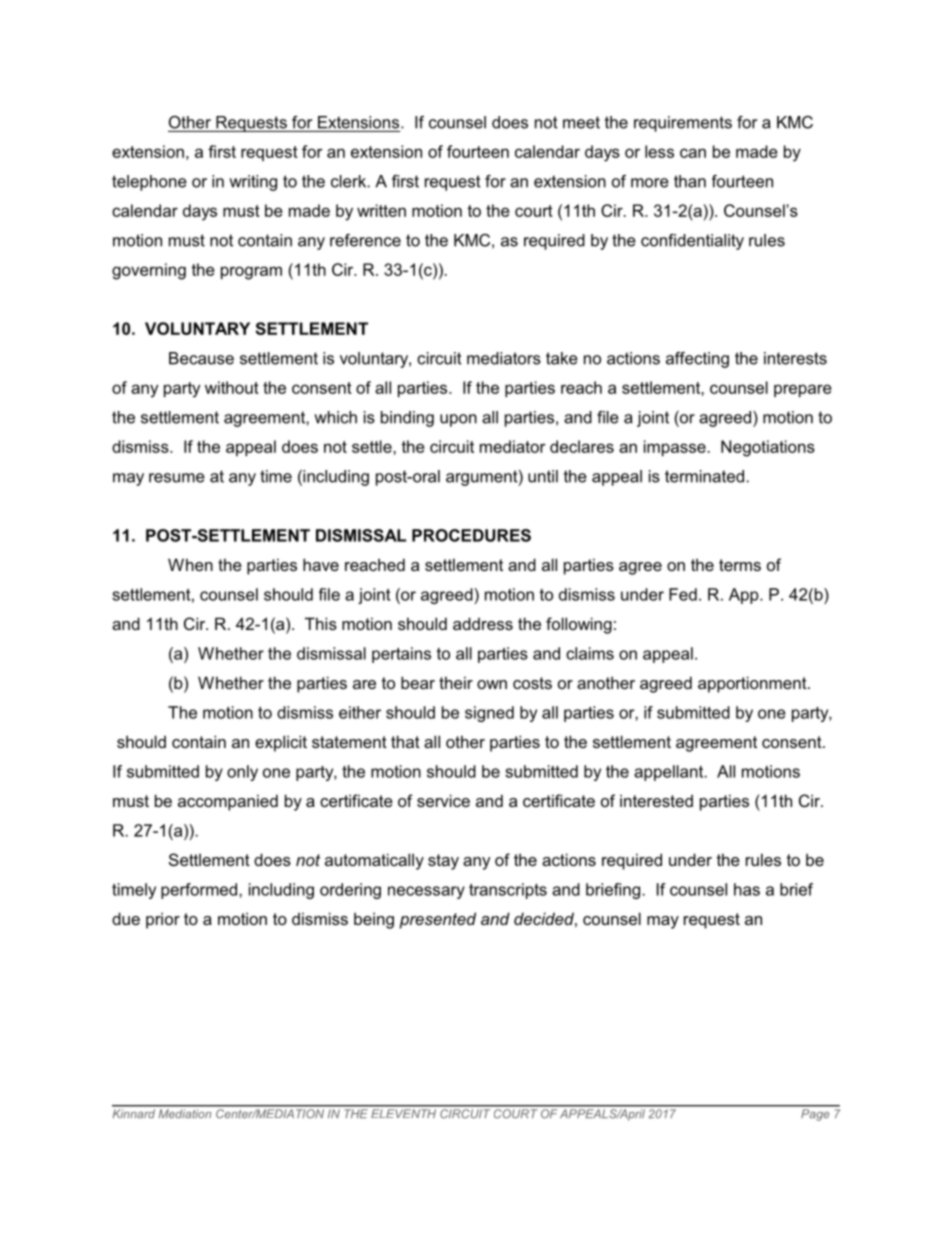 This screenshot has height=1233, width=952. I want to click on writing, so click(253, 183).
